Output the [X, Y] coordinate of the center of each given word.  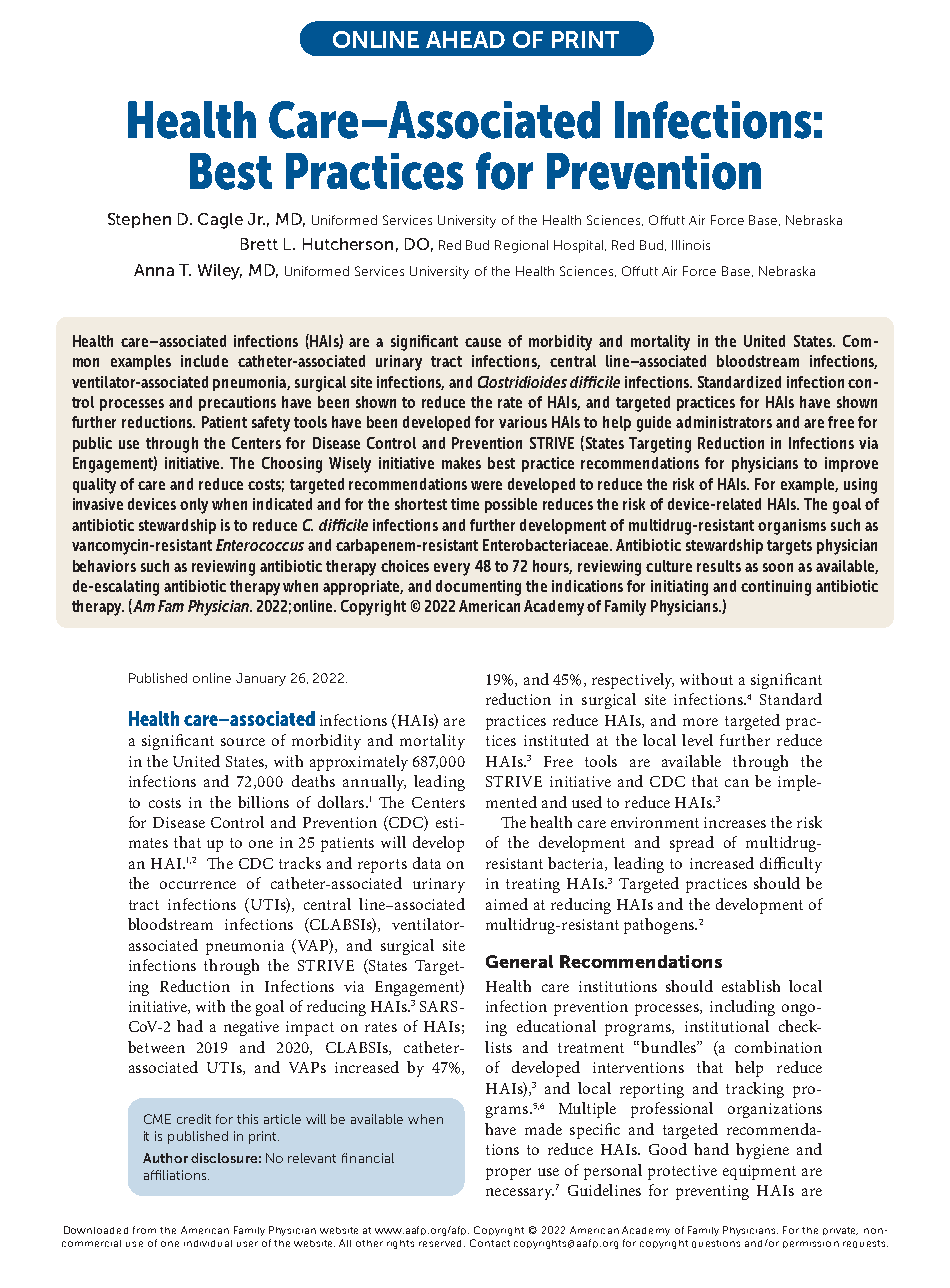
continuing [776, 588]
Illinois [691, 245]
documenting [478, 588]
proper [508, 1174]
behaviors [104, 566]
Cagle [220, 221]
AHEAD [465, 39]
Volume [164, 1233]
